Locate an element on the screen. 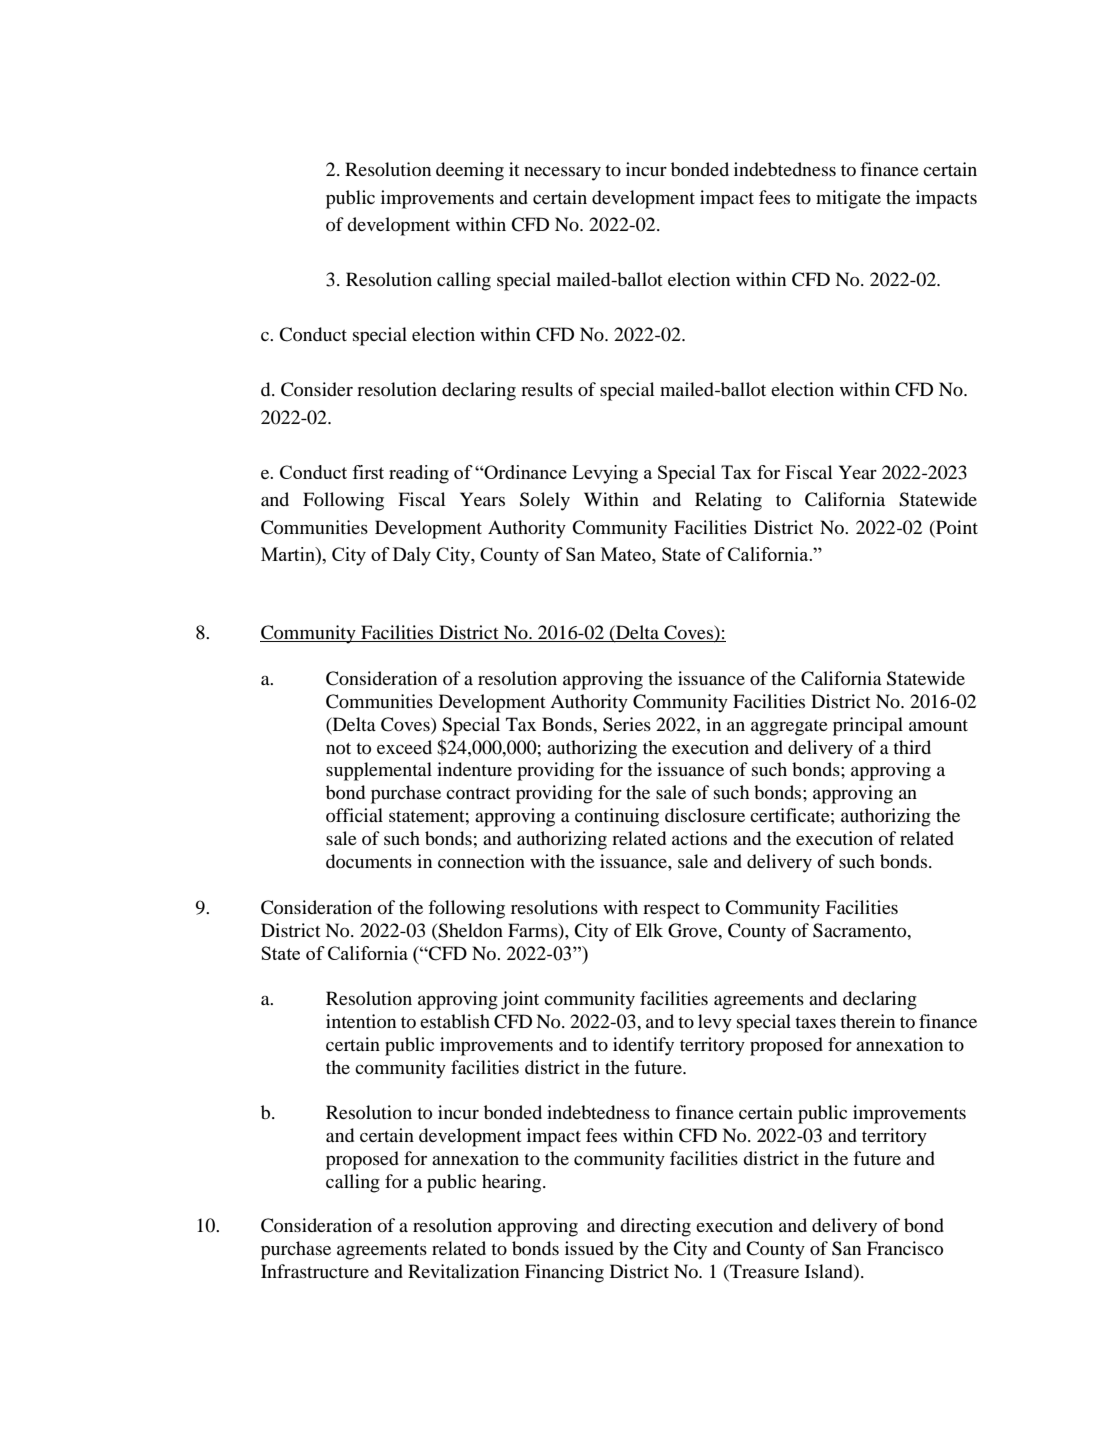 This screenshot has width=1108, height=1434. principal is located at coordinates (868, 726).
